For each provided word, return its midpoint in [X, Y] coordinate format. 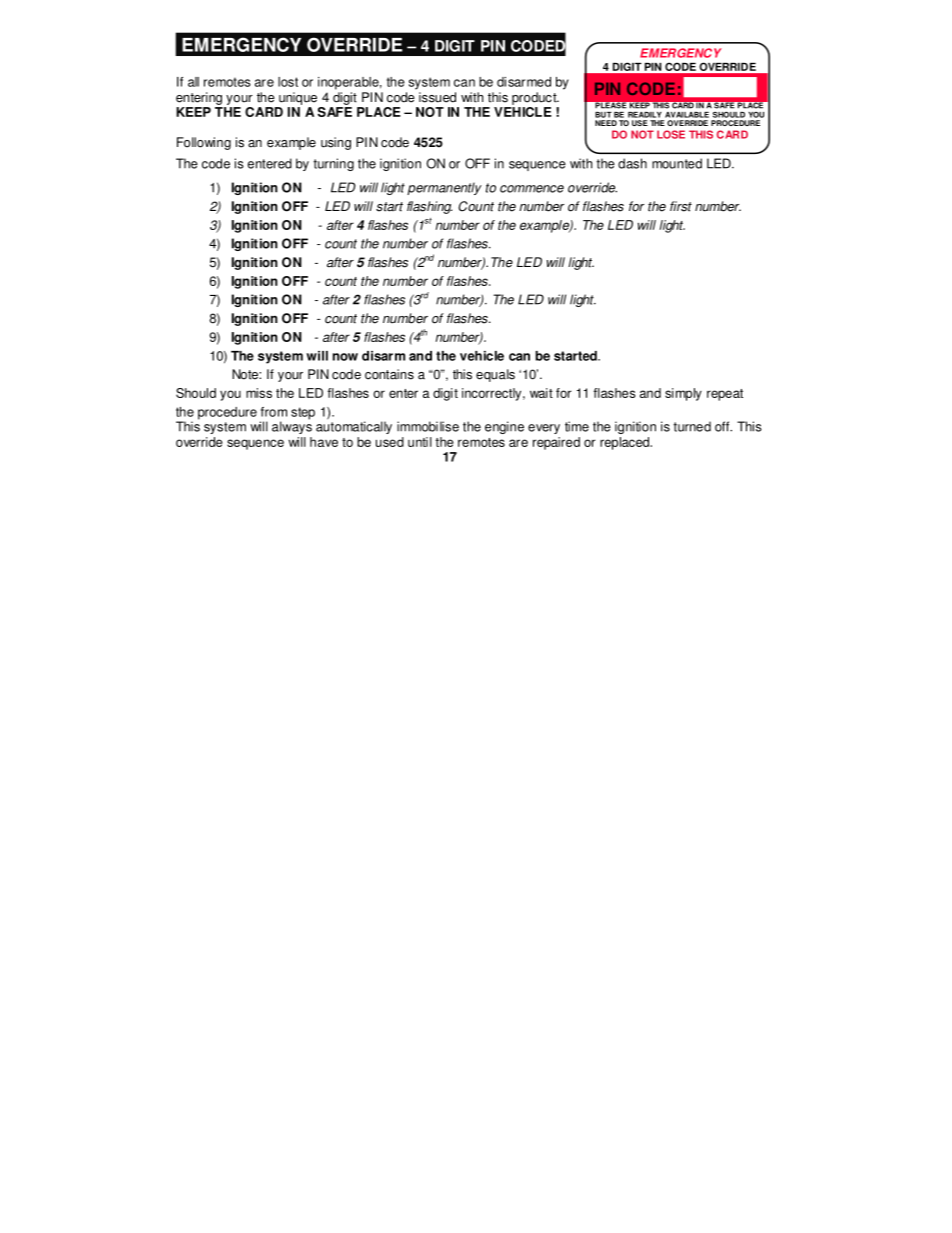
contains [389, 374]
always [292, 426]
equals [495, 375]
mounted [677, 163]
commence [532, 189]
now [345, 357]
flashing [429, 207]
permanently [444, 188]
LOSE [671, 134]
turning [333, 164]
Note [246, 374]
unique [298, 98]
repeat [725, 395]
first [681, 206]
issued [437, 97]
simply [683, 394]
